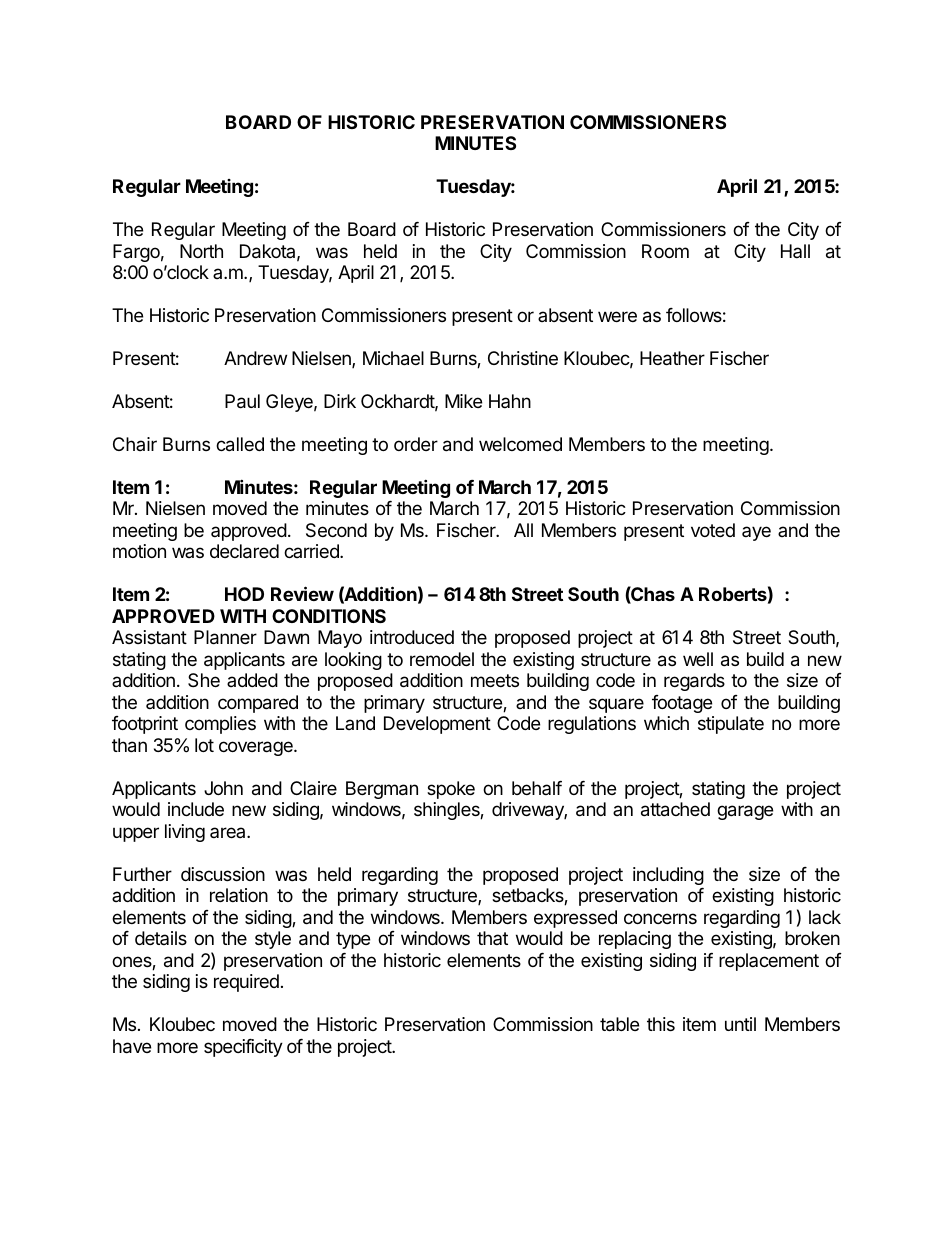 The width and height of the screenshot is (952, 1233). I want to click on remodel, so click(442, 659).
